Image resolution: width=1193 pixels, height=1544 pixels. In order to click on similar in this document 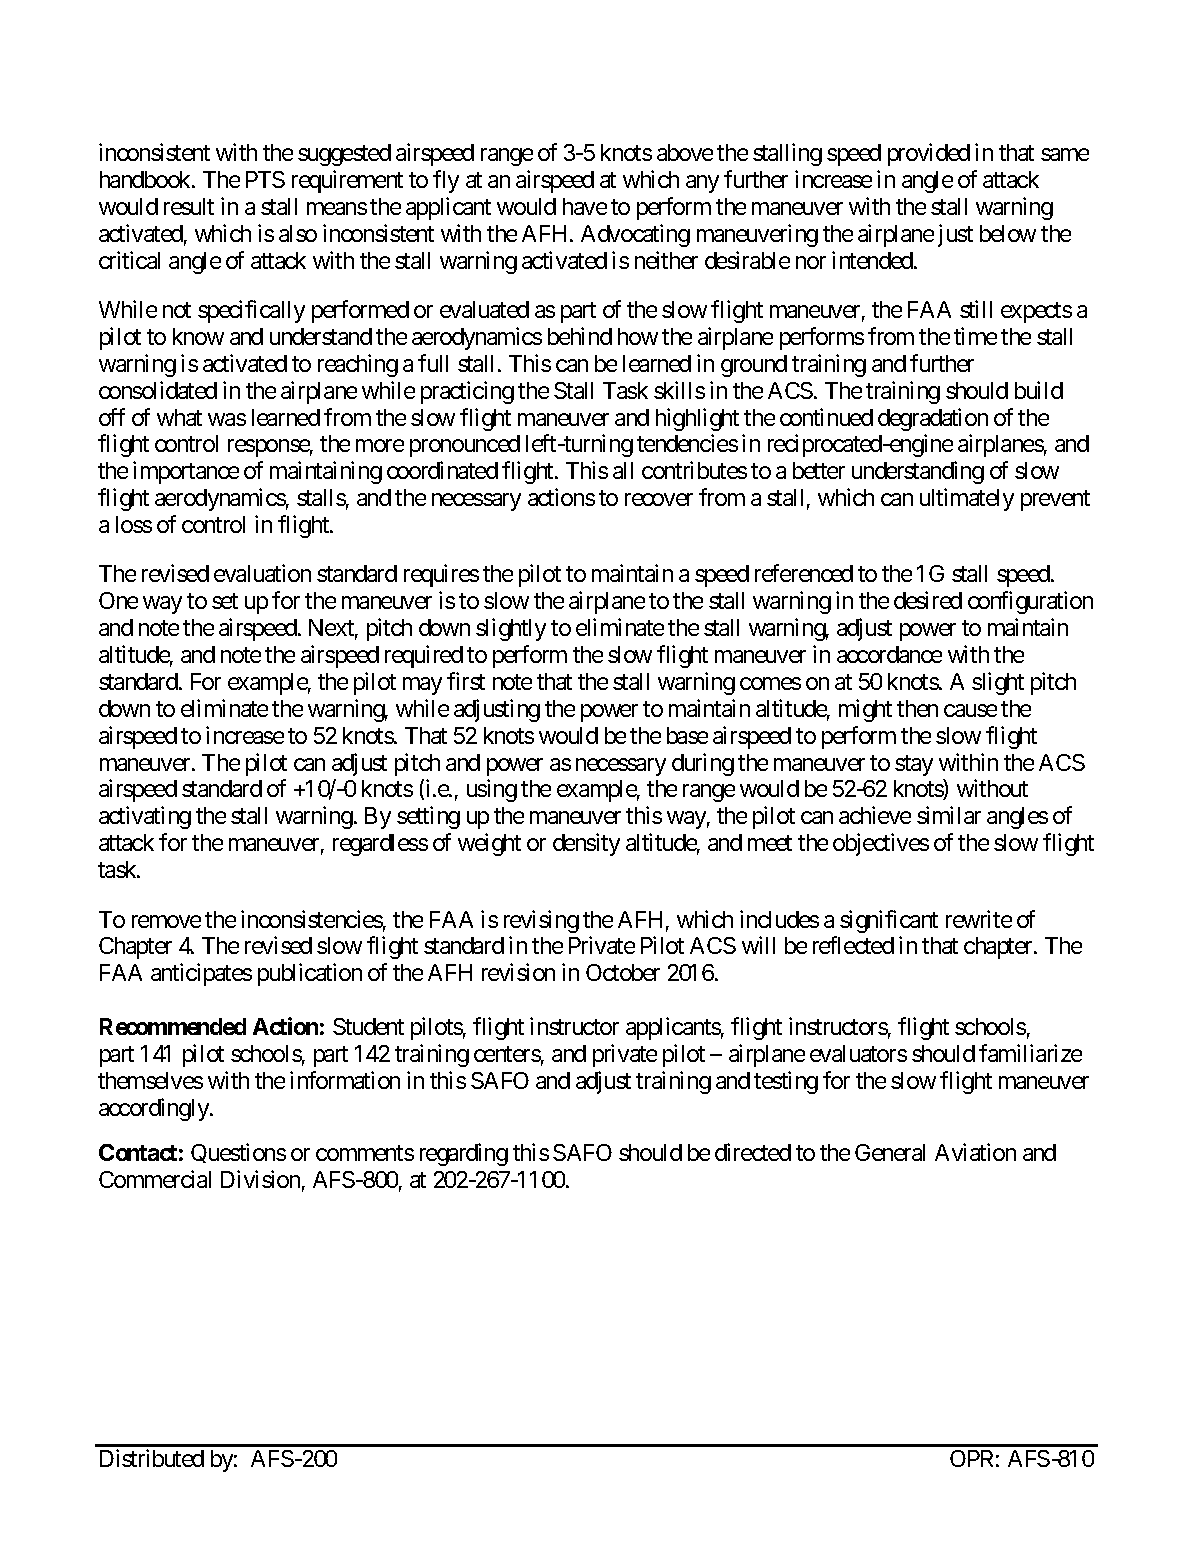, I will do `click(949, 815)`.
